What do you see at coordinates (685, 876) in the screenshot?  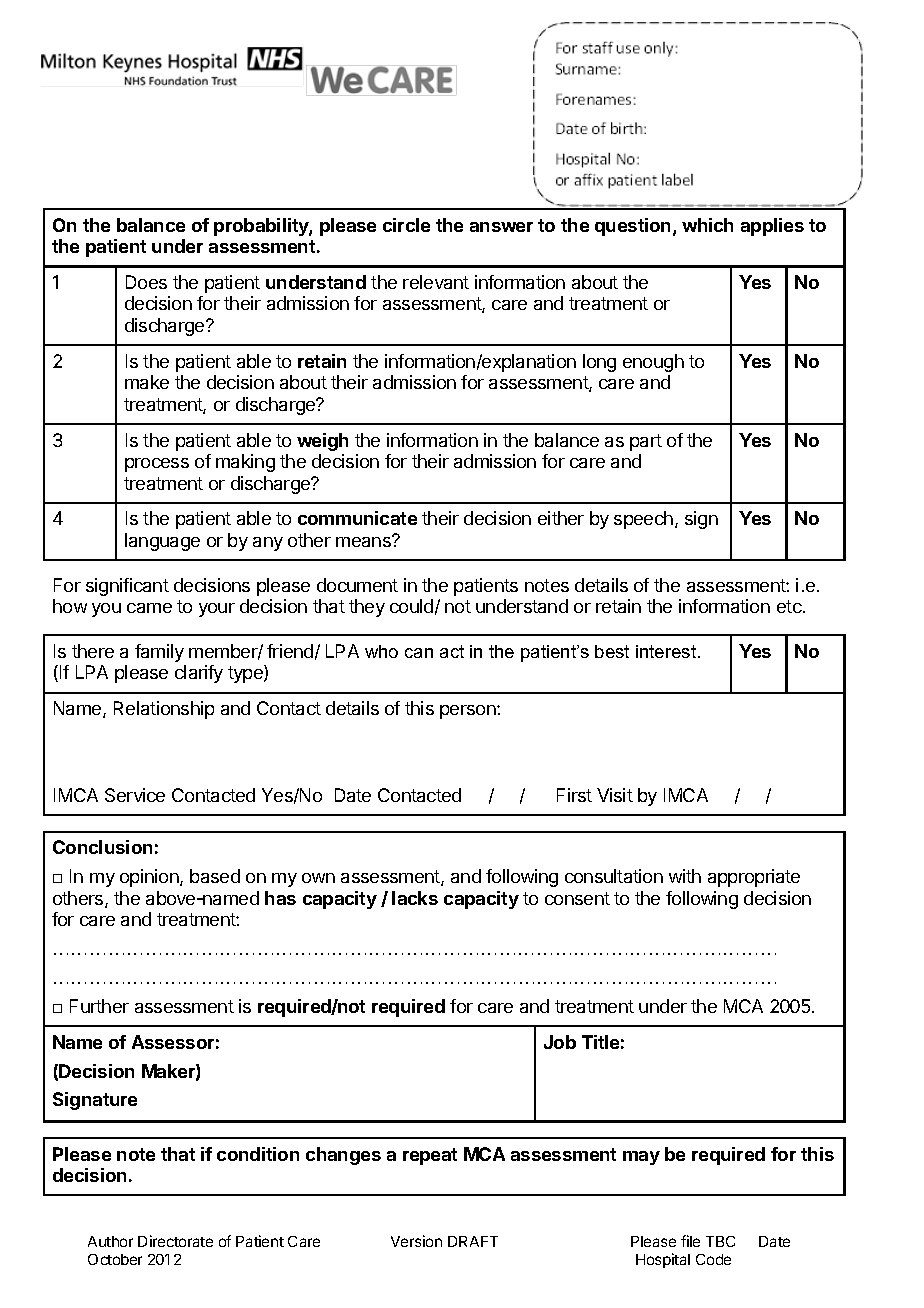 I see `with` at bounding box center [685, 876].
